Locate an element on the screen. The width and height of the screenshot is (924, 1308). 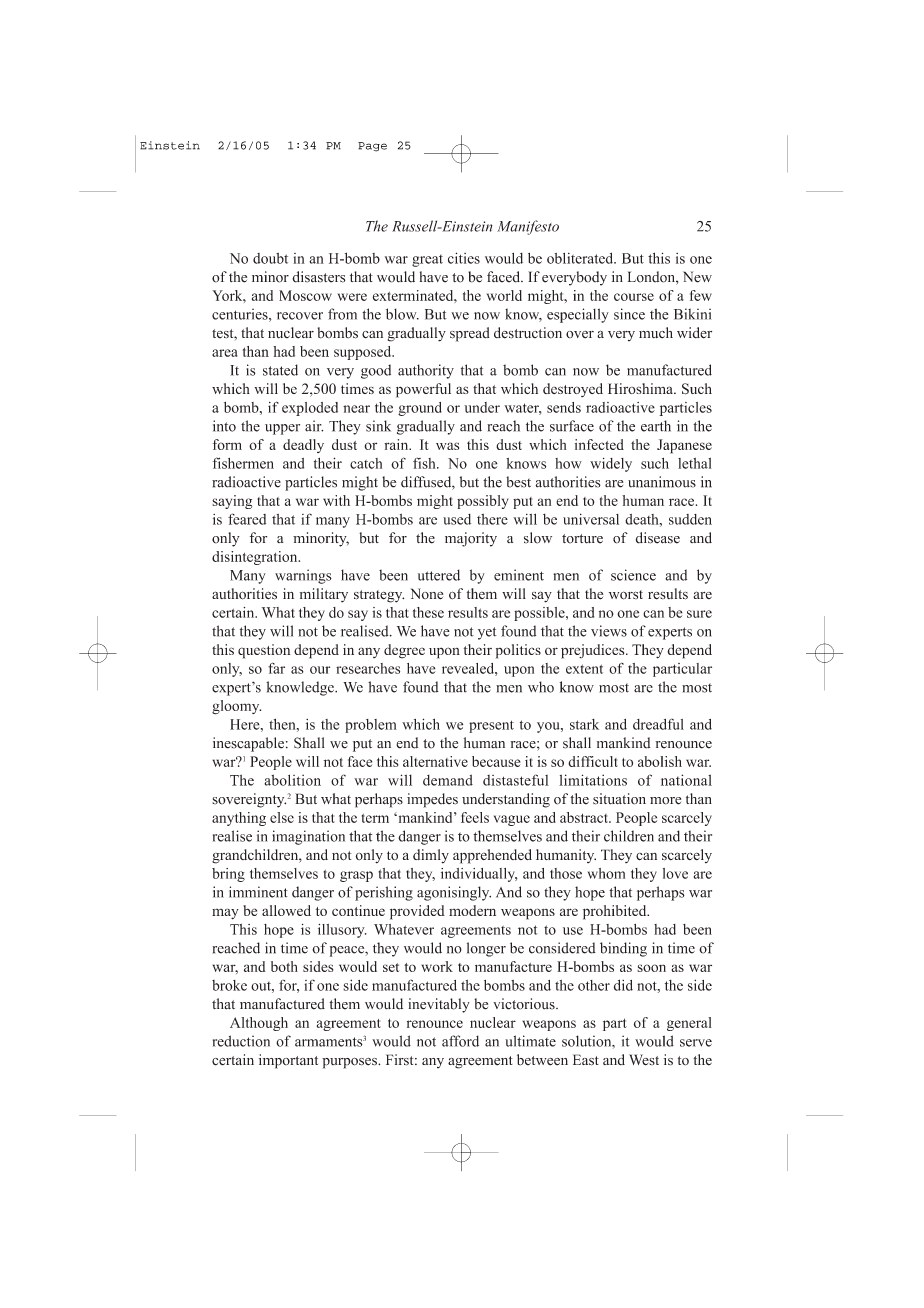
doubt is located at coordinates (270, 258).
